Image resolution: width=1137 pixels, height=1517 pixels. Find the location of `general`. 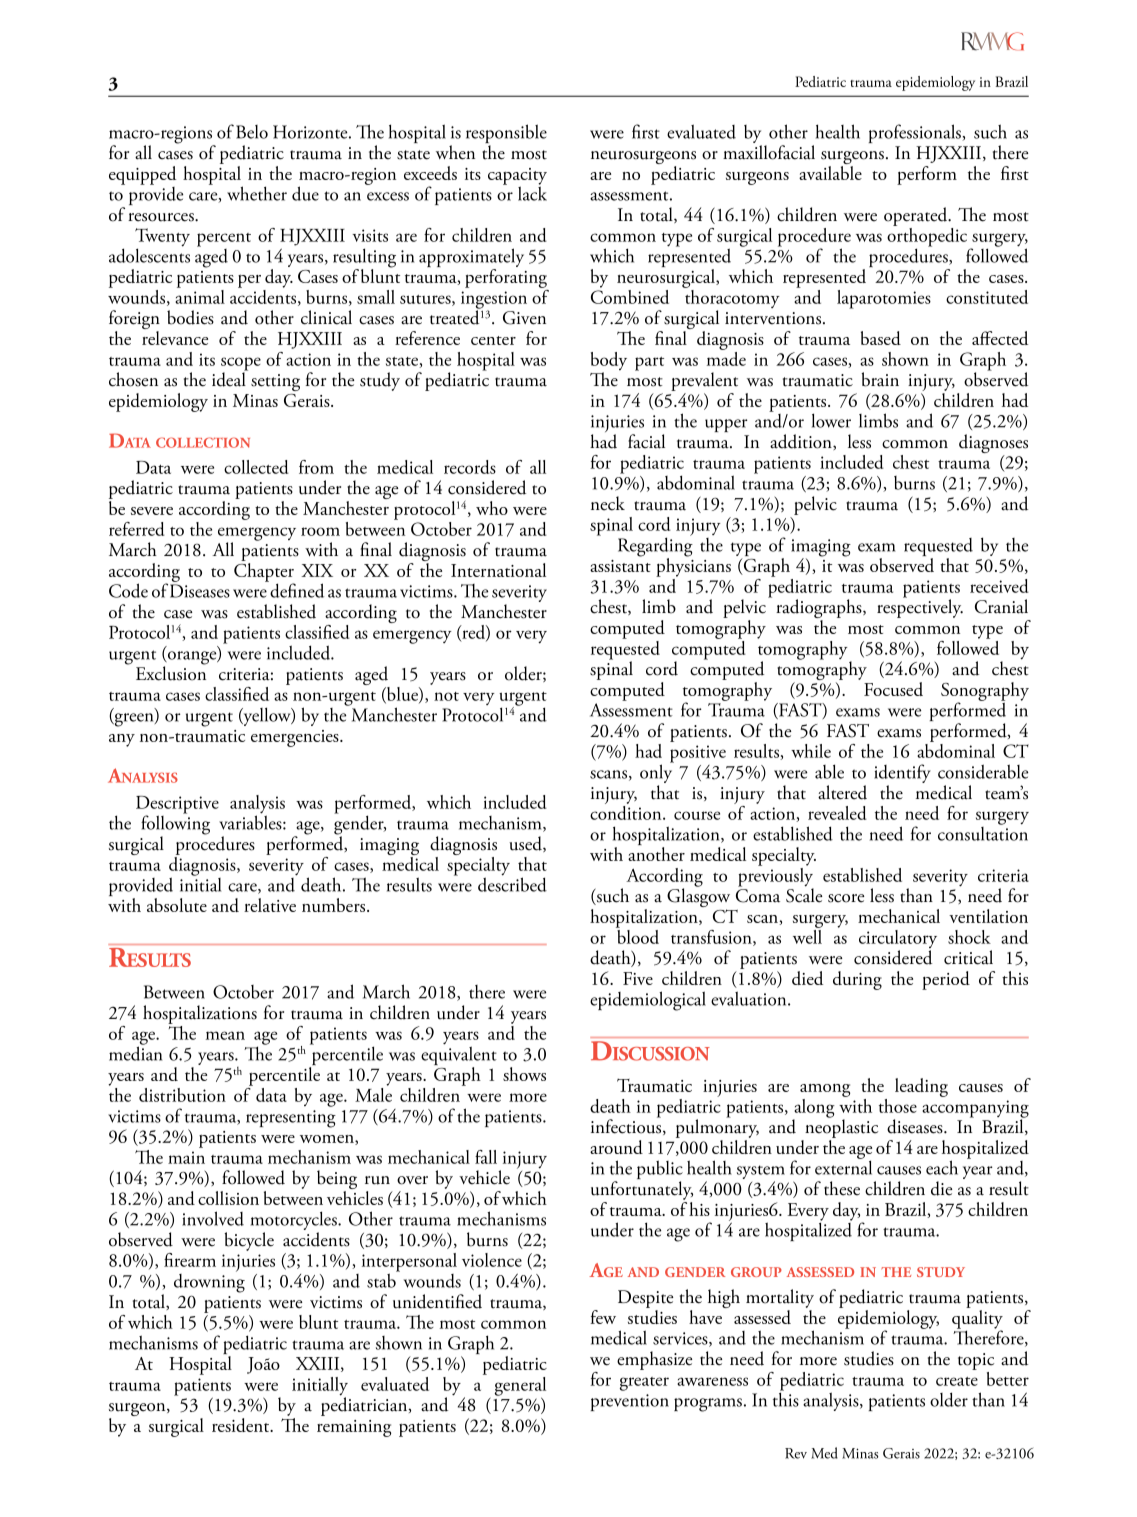

general is located at coordinates (520, 1386).
